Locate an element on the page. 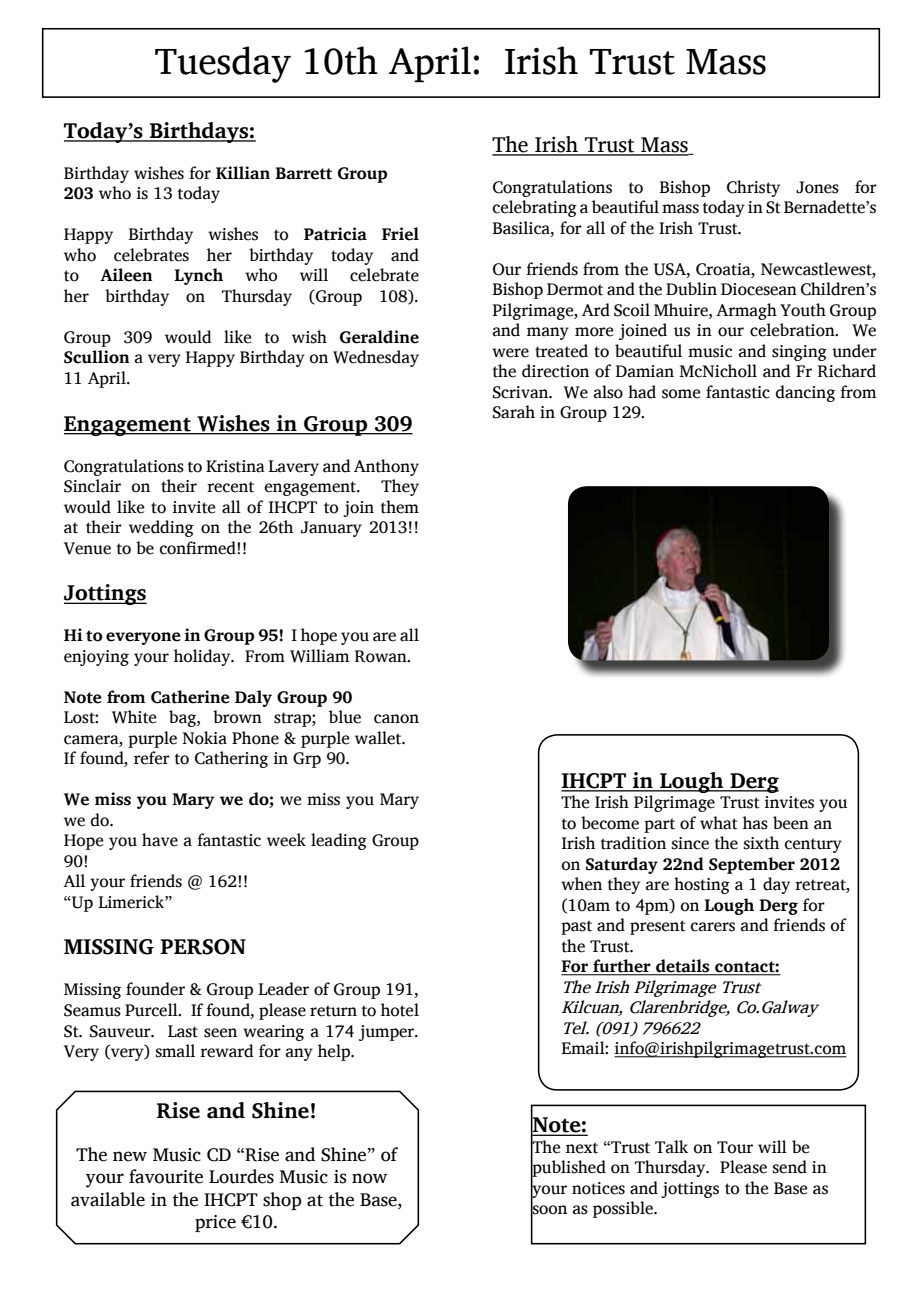  Sarah is located at coordinates (514, 412).
